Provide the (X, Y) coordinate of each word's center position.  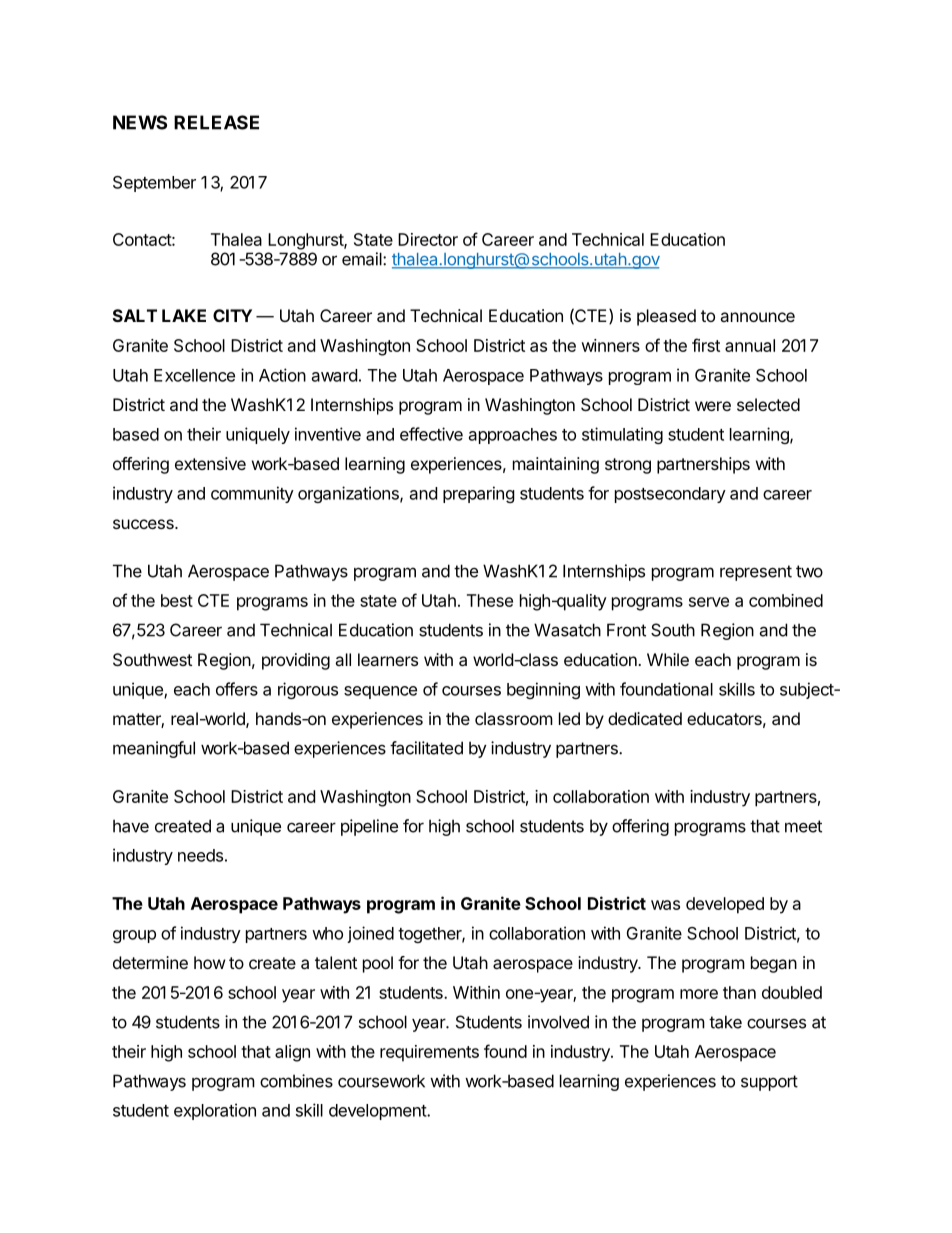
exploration (215, 1111)
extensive (210, 463)
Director (428, 239)
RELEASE (216, 122)
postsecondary (670, 495)
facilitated (426, 748)
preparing (479, 494)
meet (803, 826)
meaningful (154, 749)
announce (757, 317)
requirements (429, 1053)
